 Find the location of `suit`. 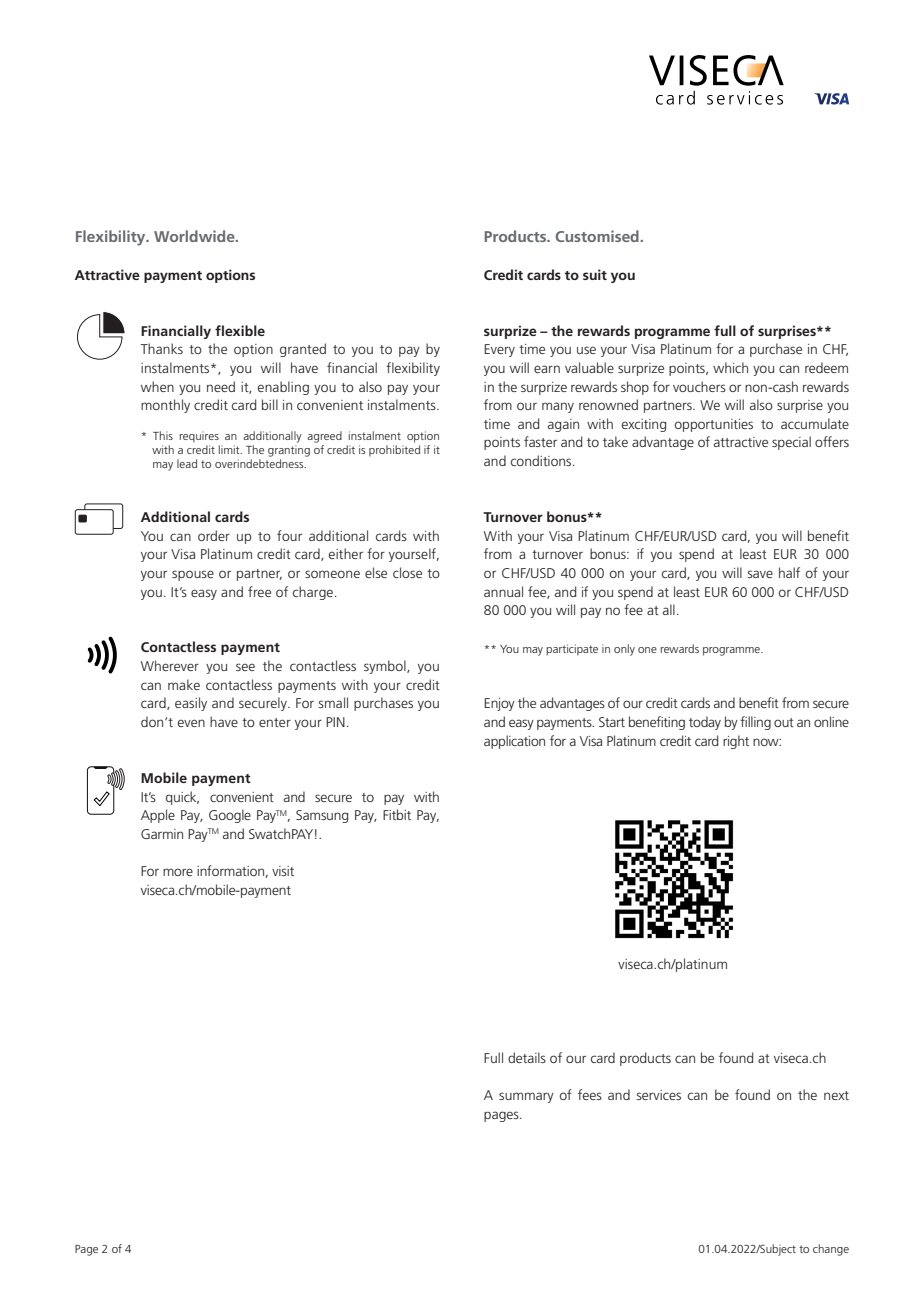

suit is located at coordinates (595, 274).
